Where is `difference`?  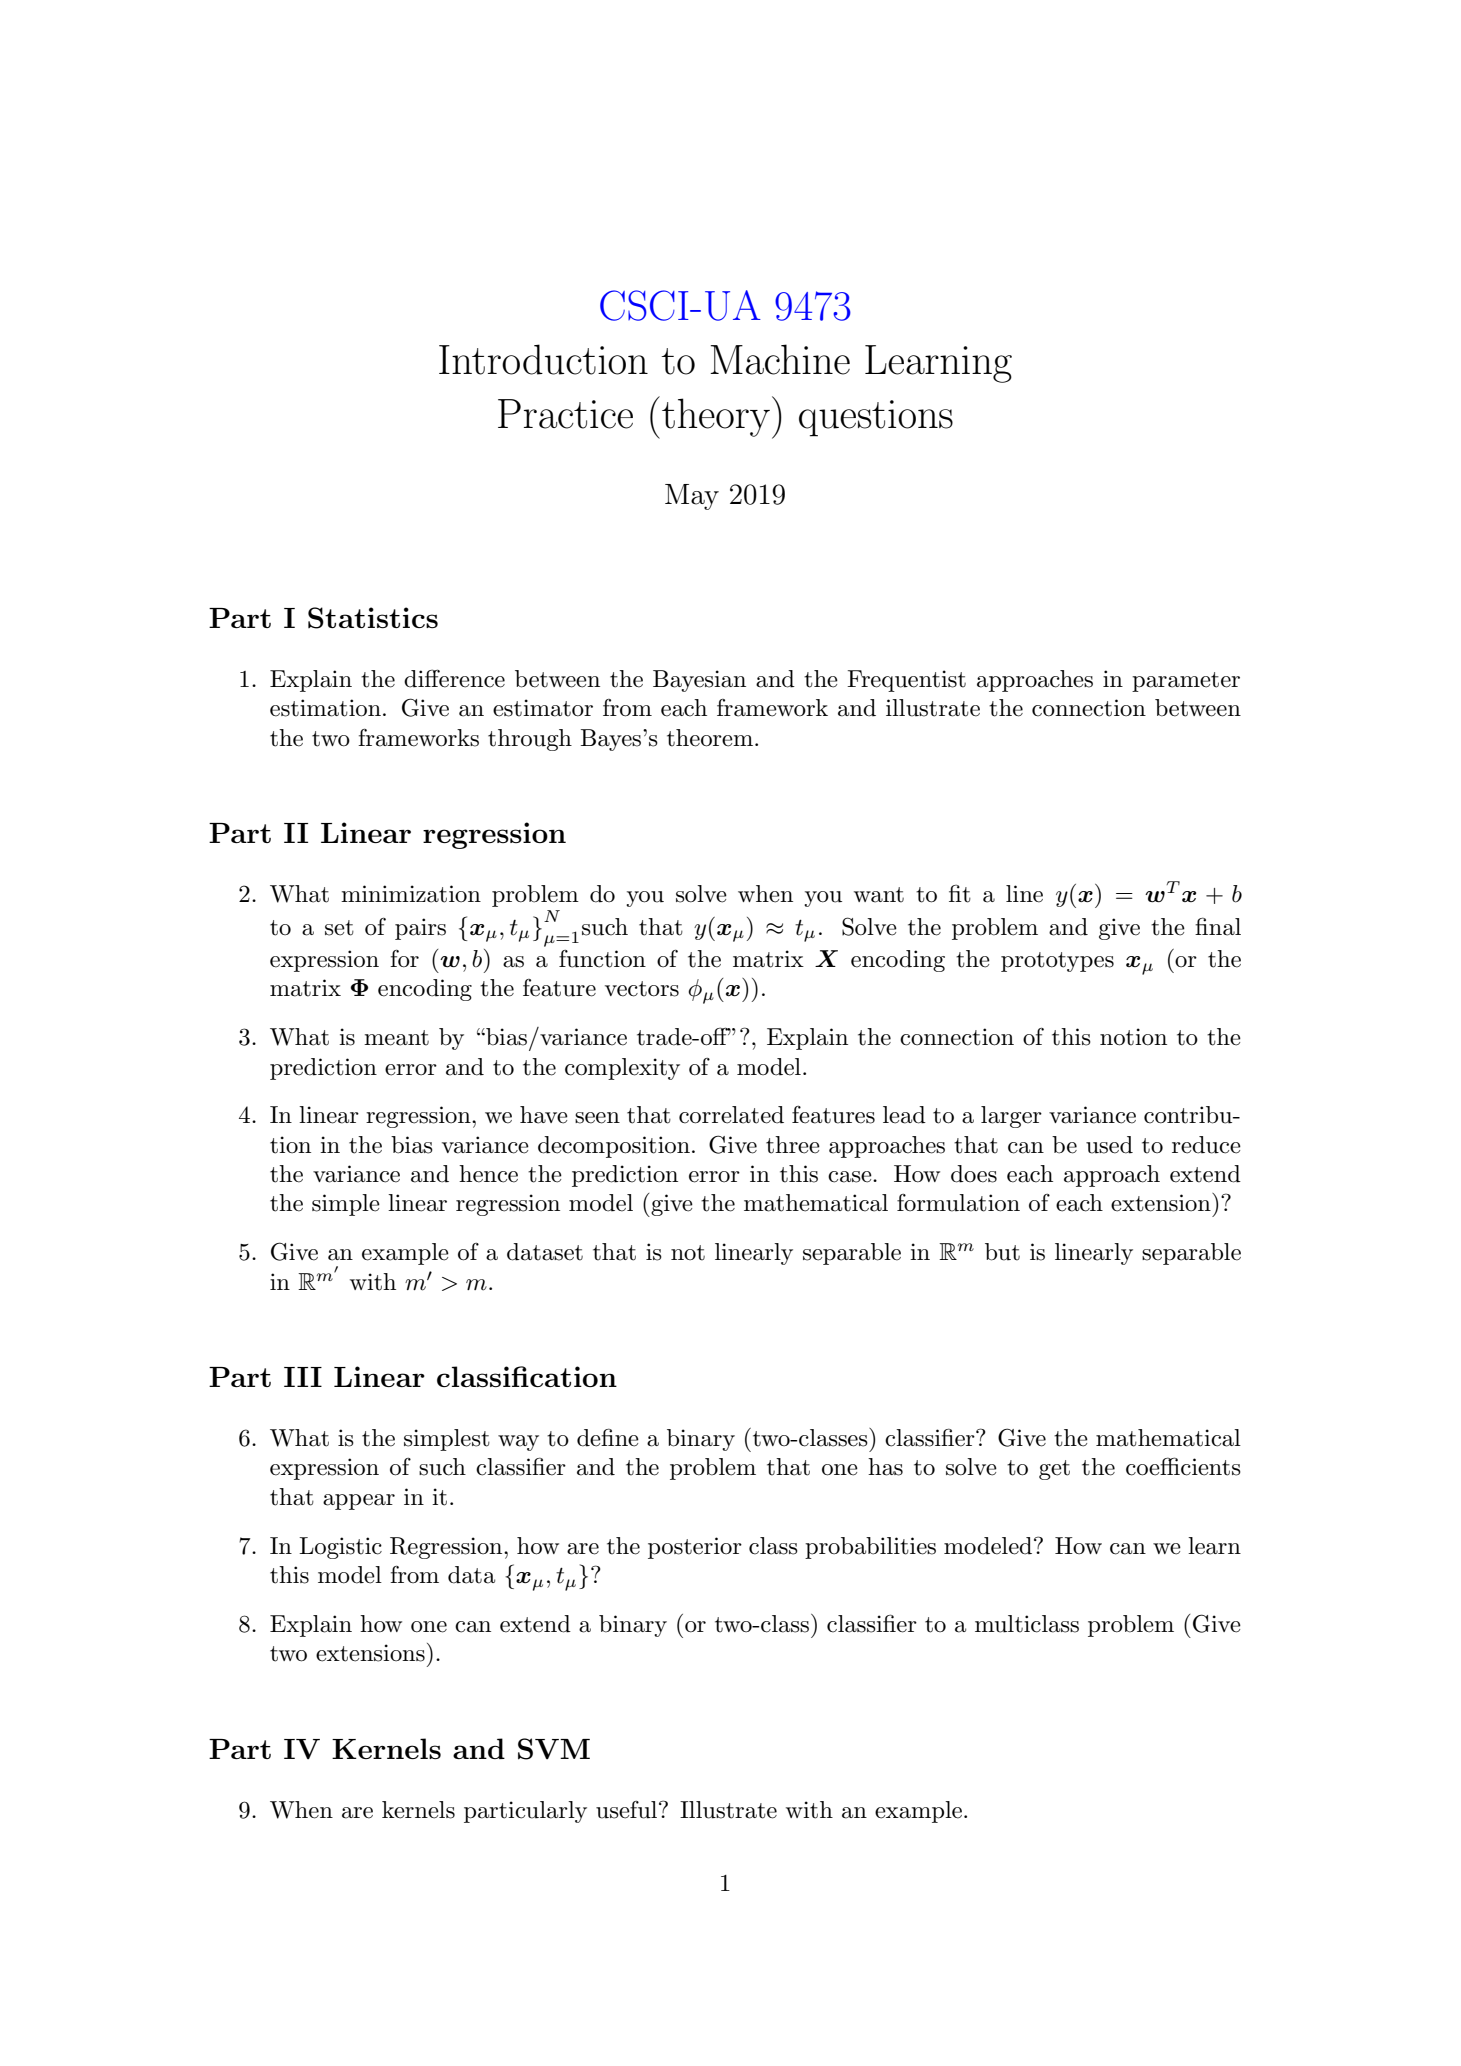
difference is located at coordinates (454, 678).
